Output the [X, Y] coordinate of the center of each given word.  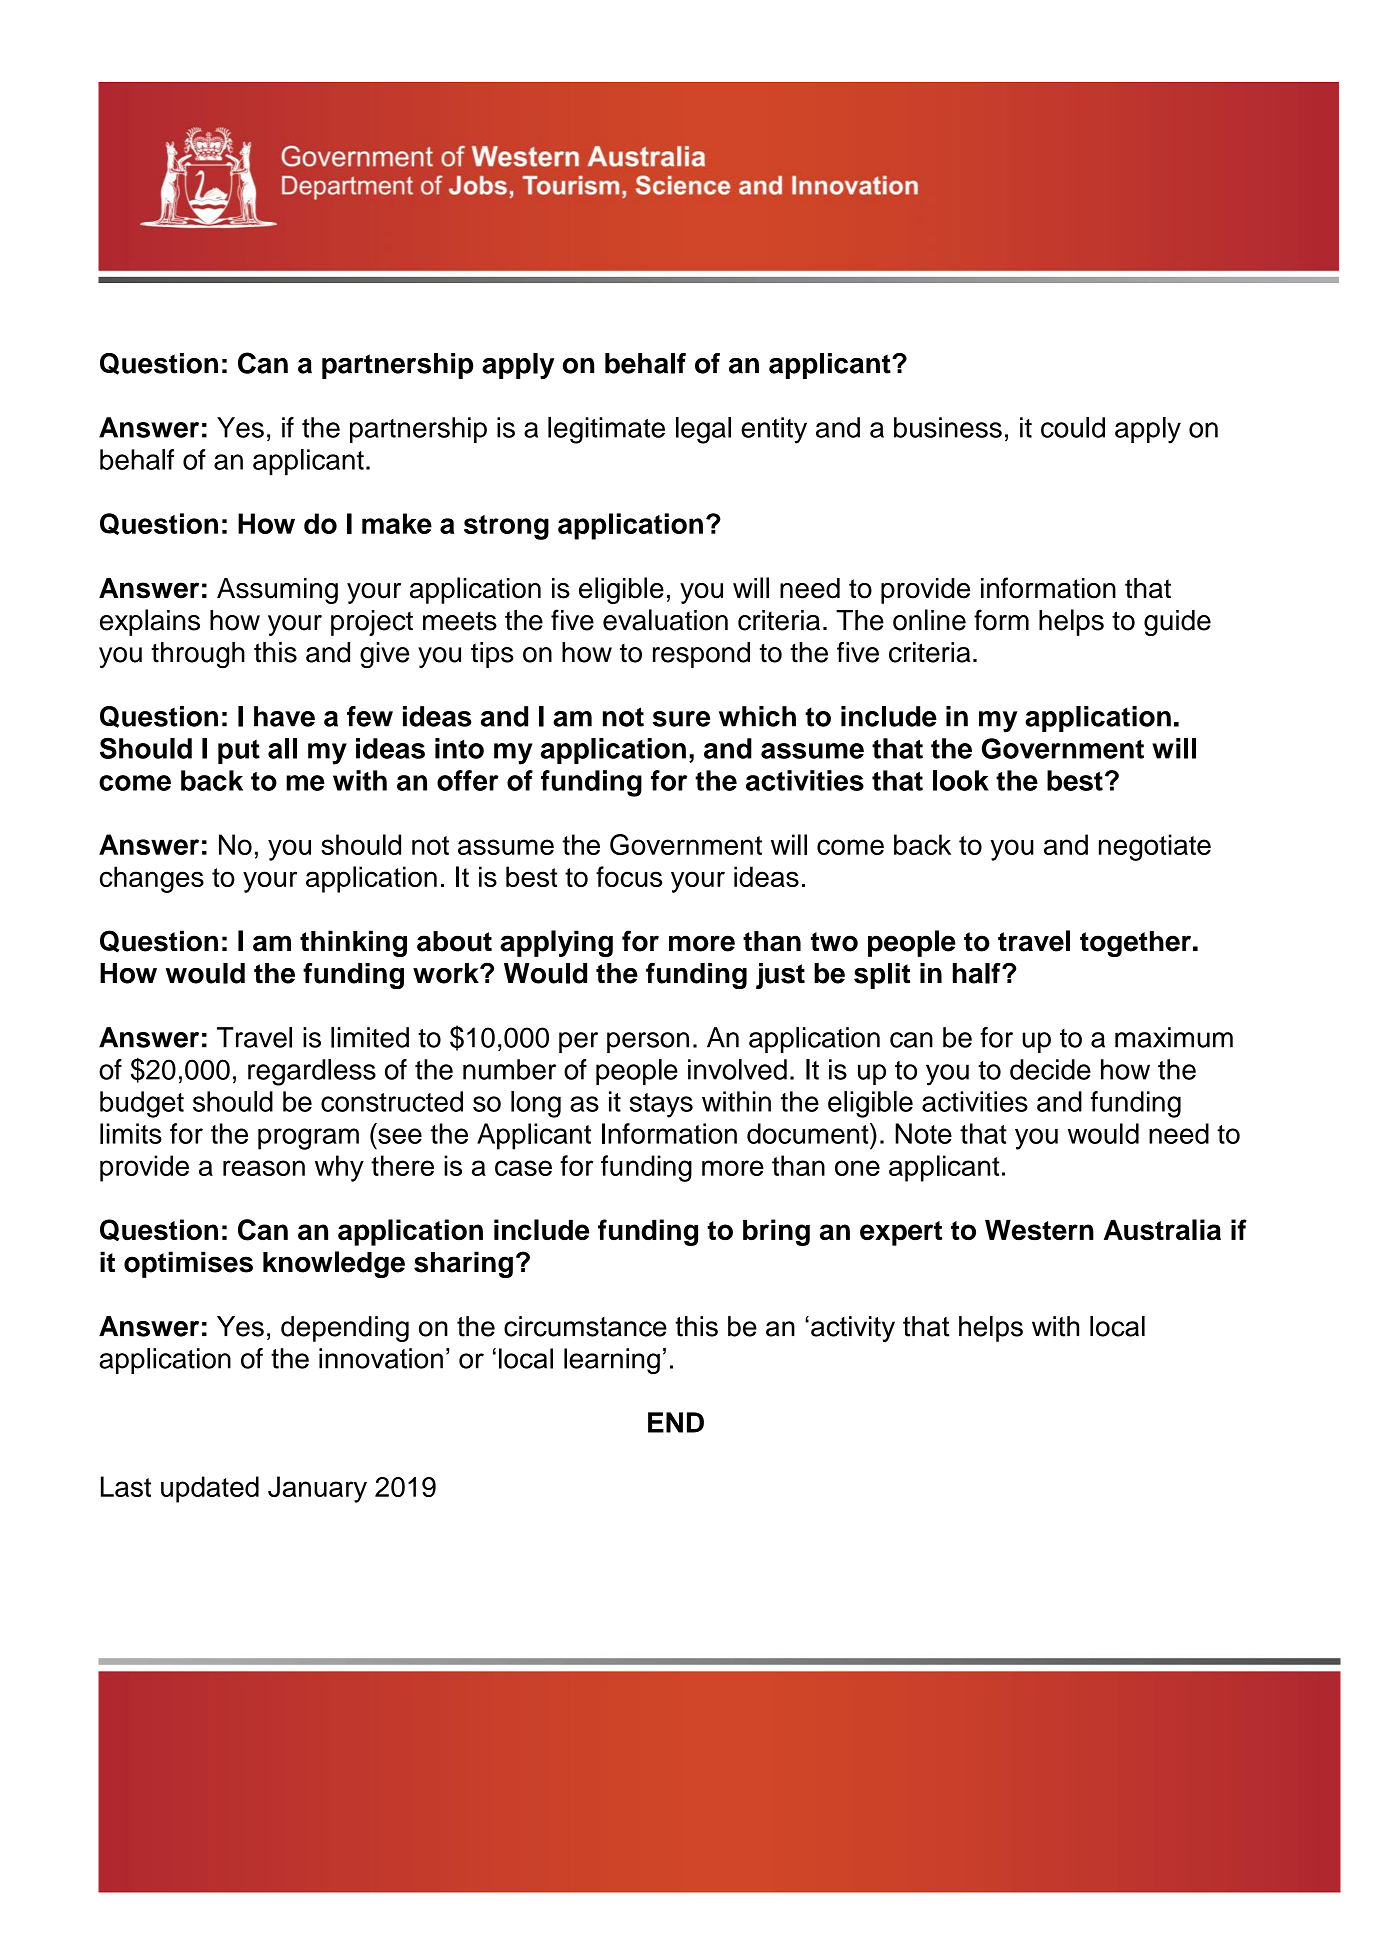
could [1073, 427]
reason [264, 1168]
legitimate [606, 430]
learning [612, 1361]
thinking [353, 943]
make [397, 523]
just [780, 976]
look [961, 780]
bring [776, 1232]
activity [853, 1329]
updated [210, 1489]
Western [1039, 1230]
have [284, 716]
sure [681, 719]
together [1135, 944]
